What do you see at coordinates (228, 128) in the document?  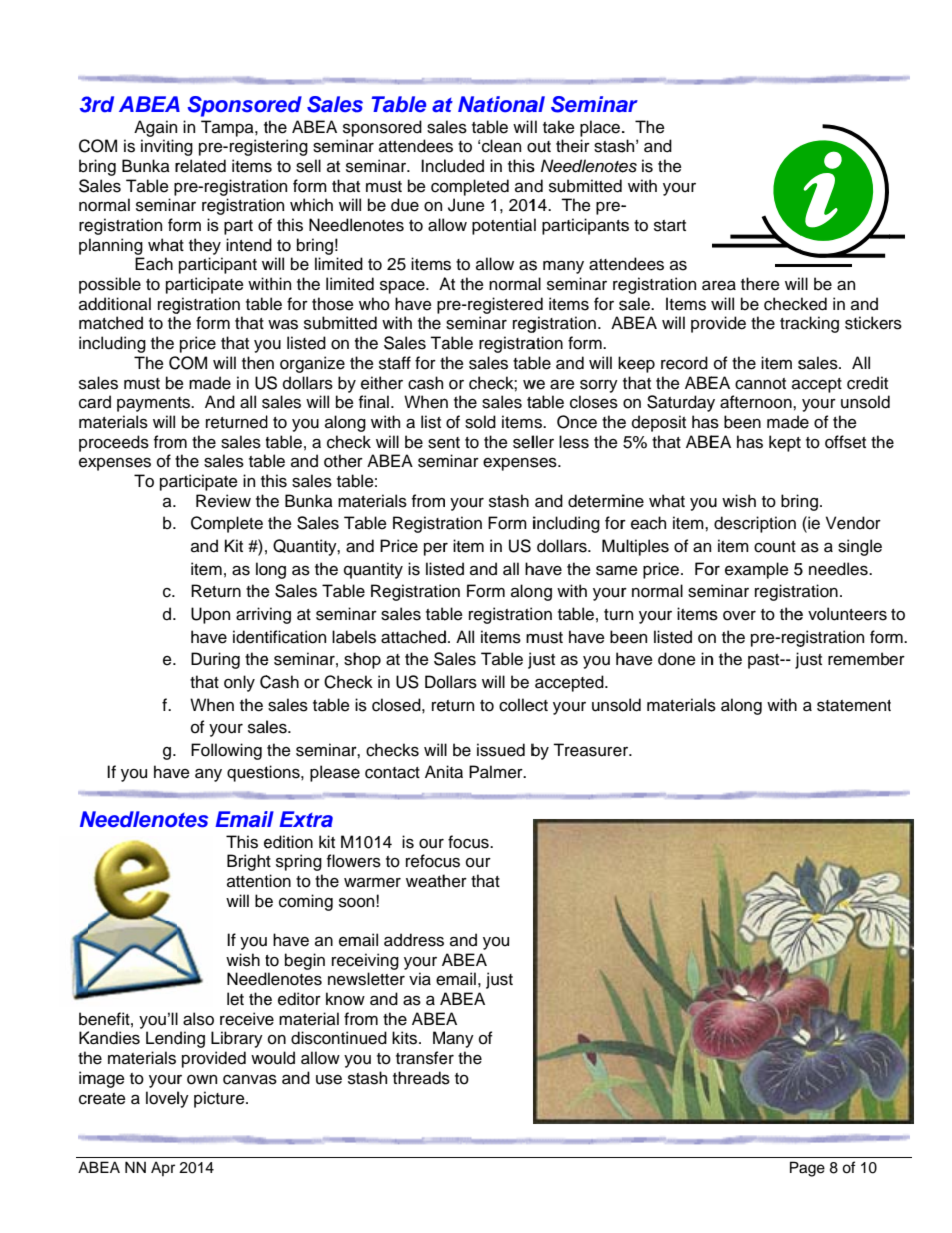 I see `Tampa` at bounding box center [228, 128].
